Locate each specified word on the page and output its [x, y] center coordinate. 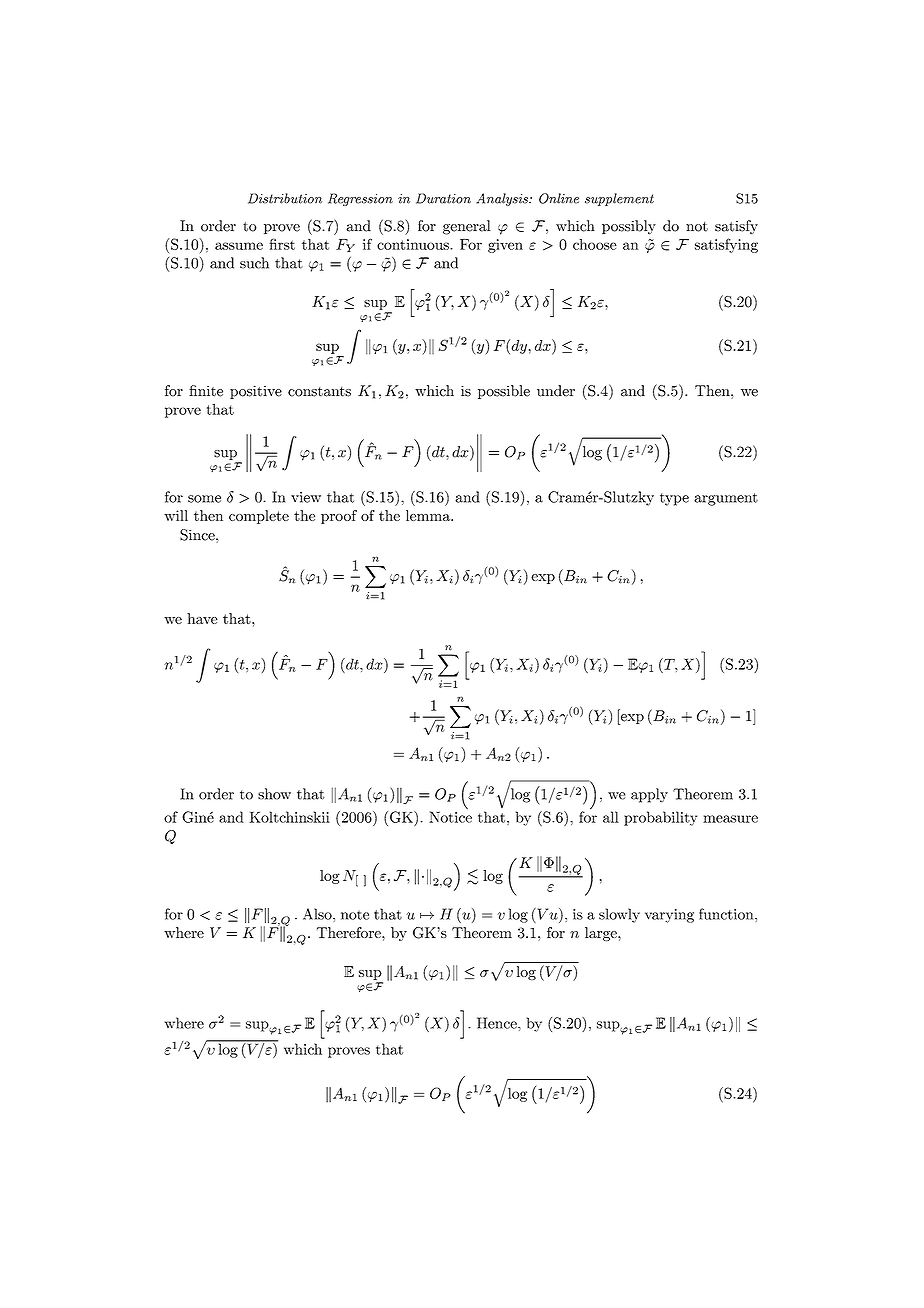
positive [256, 392]
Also [318, 914]
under [556, 391]
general [467, 227]
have [202, 618]
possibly [629, 227]
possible [504, 392]
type [674, 499]
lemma [429, 515]
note [355, 915]
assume [239, 246]
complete [259, 517]
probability [660, 818]
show [274, 794]
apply [649, 795]
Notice [450, 816]
